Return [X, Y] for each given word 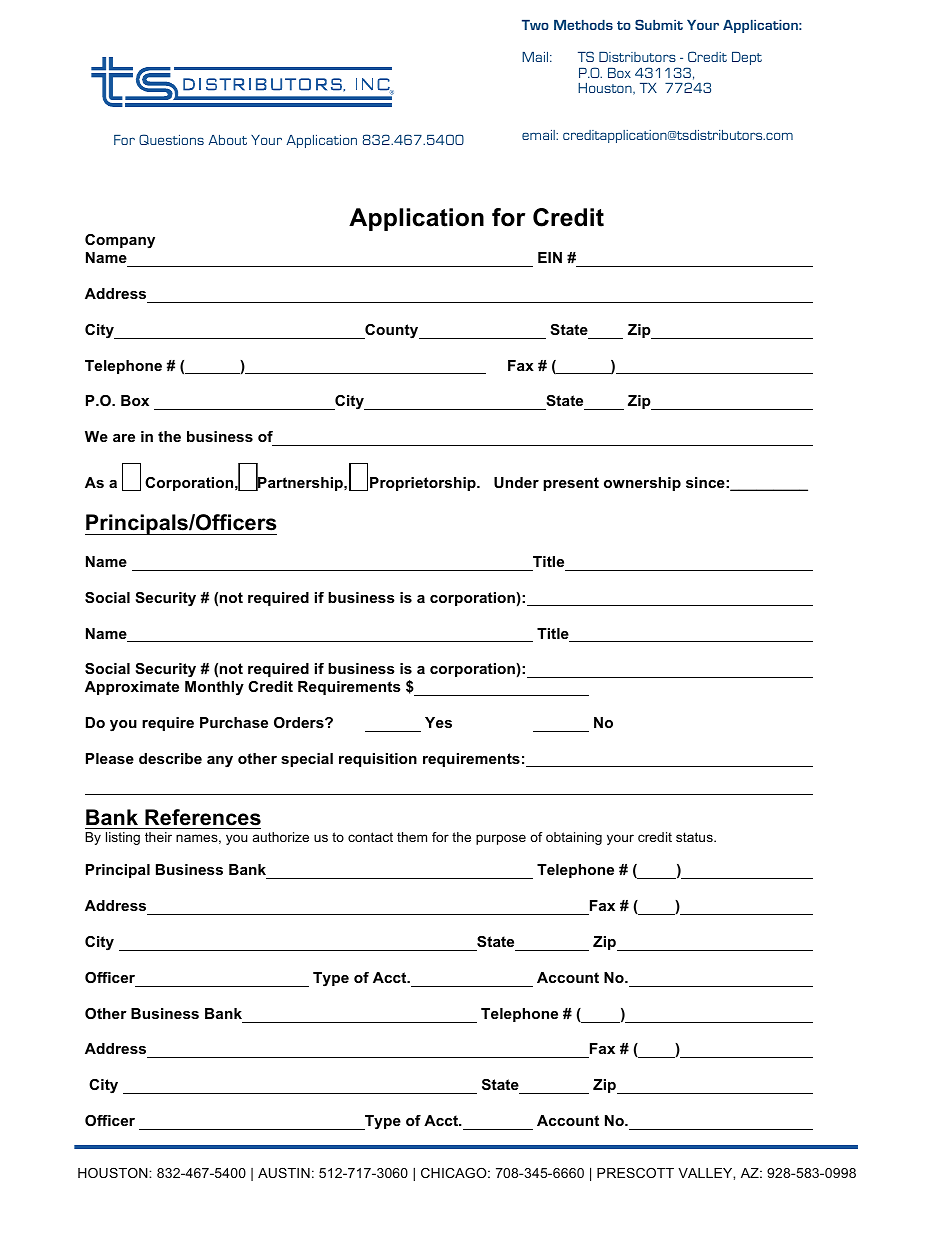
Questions [171, 139]
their [158, 837]
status [695, 837]
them [412, 837]
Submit [659, 24]
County [392, 331]
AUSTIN [284, 1173]
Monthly [214, 688]
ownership [642, 484]
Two [535, 25]
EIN [550, 257]
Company [120, 241]
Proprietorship [424, 484]
